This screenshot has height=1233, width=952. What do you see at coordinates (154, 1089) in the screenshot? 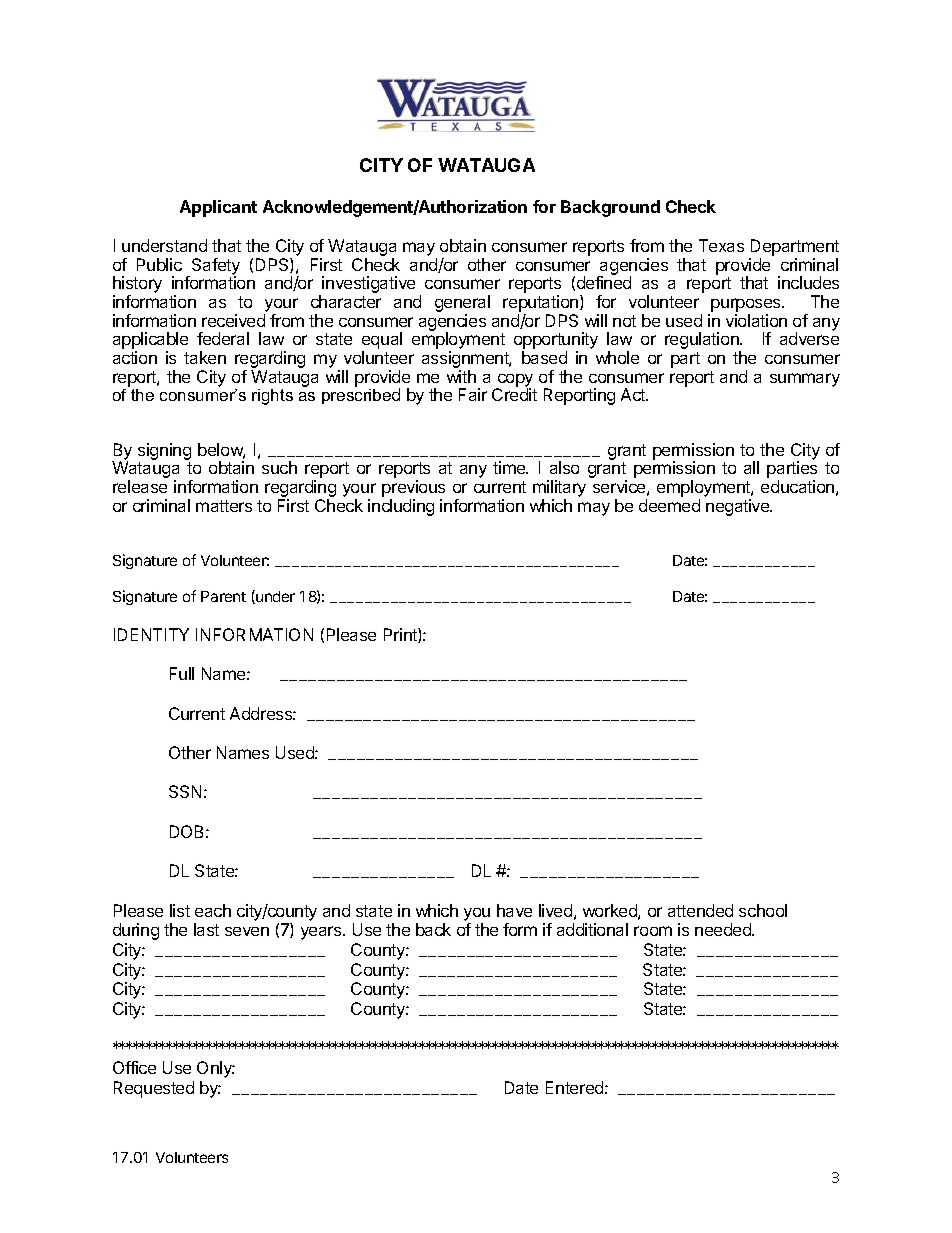
I see `Requested` at bounding box center [154, 1089].
